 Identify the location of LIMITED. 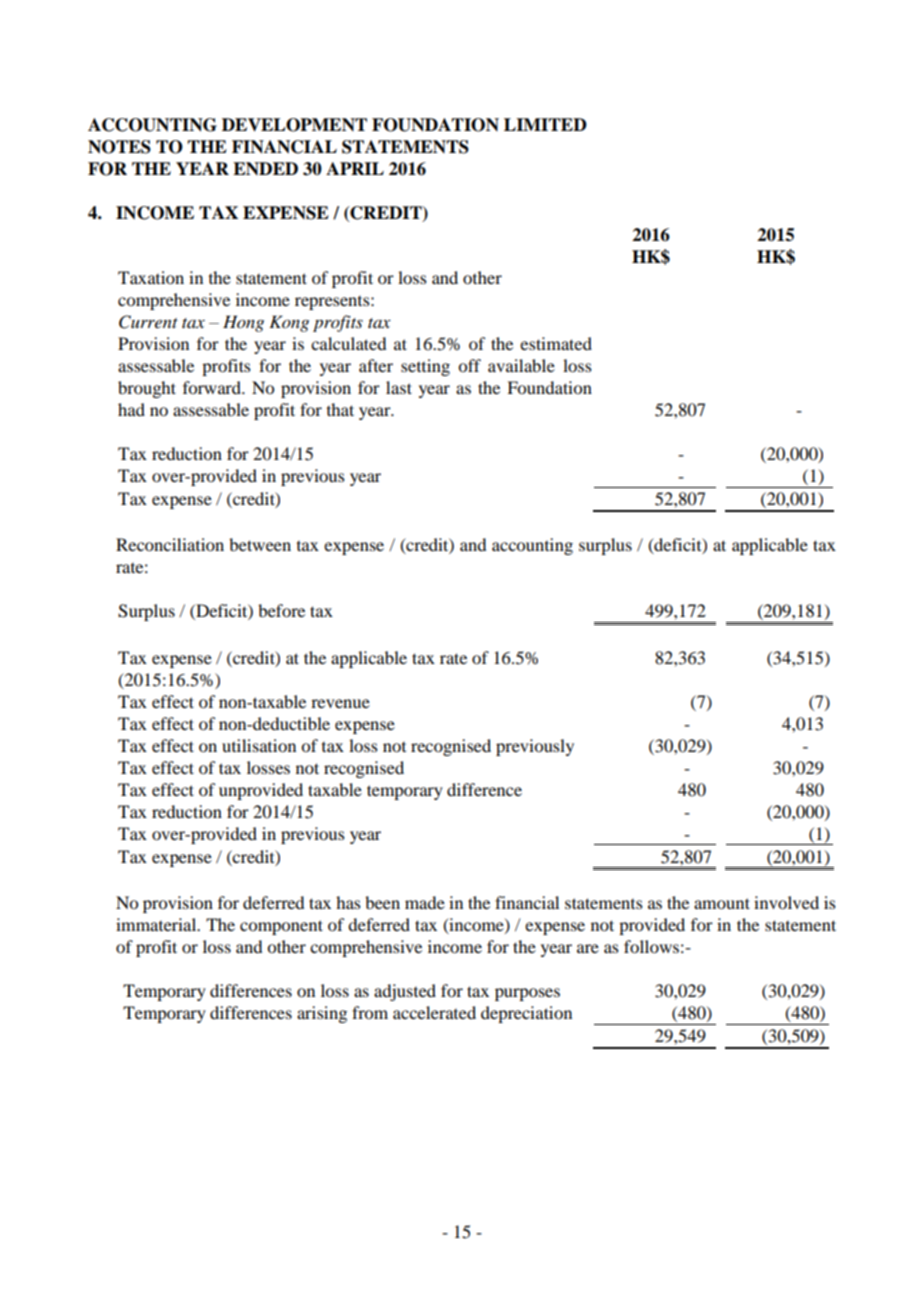
(545, 124).
